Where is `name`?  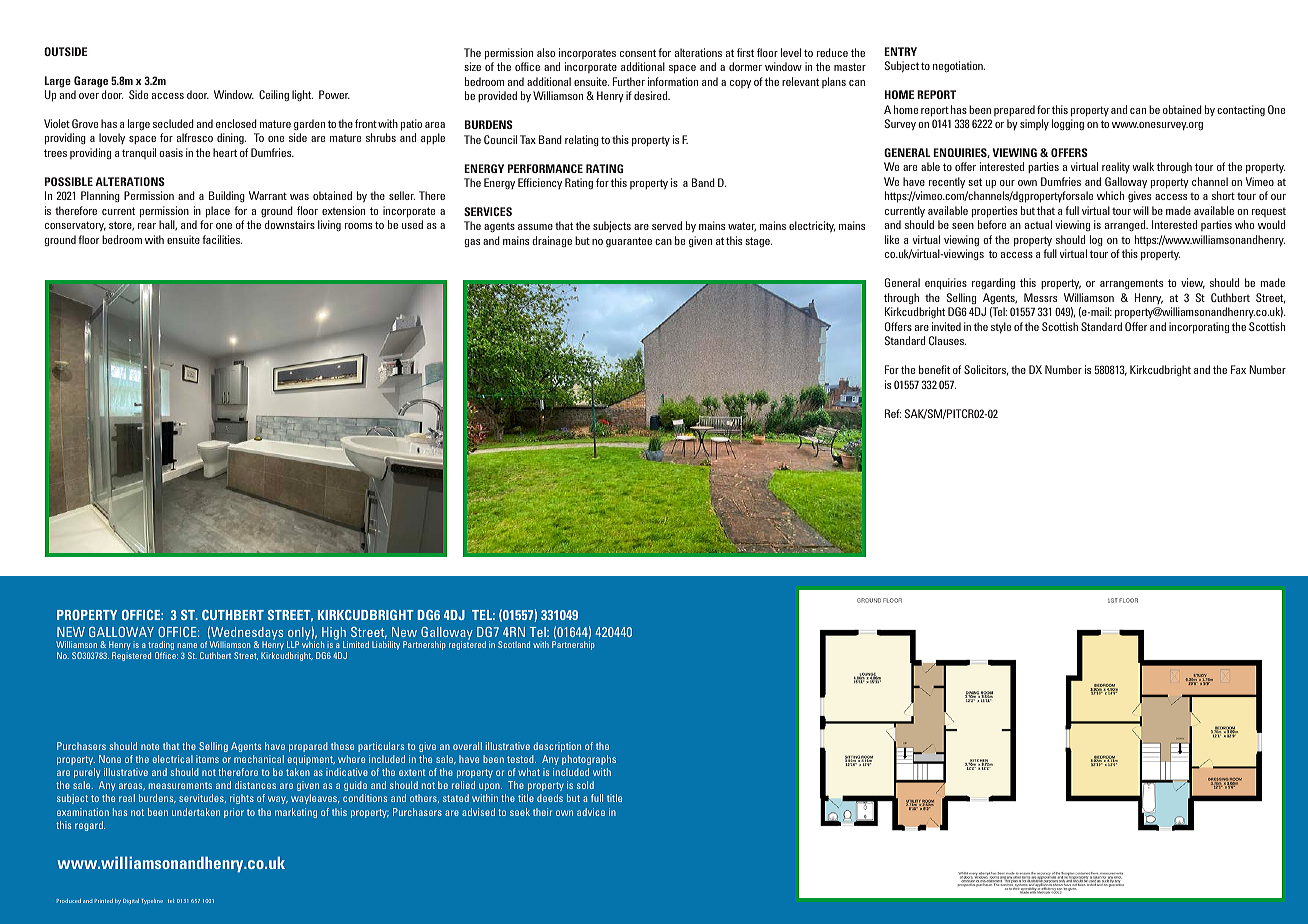 name is located at coordinates (187, 645).
